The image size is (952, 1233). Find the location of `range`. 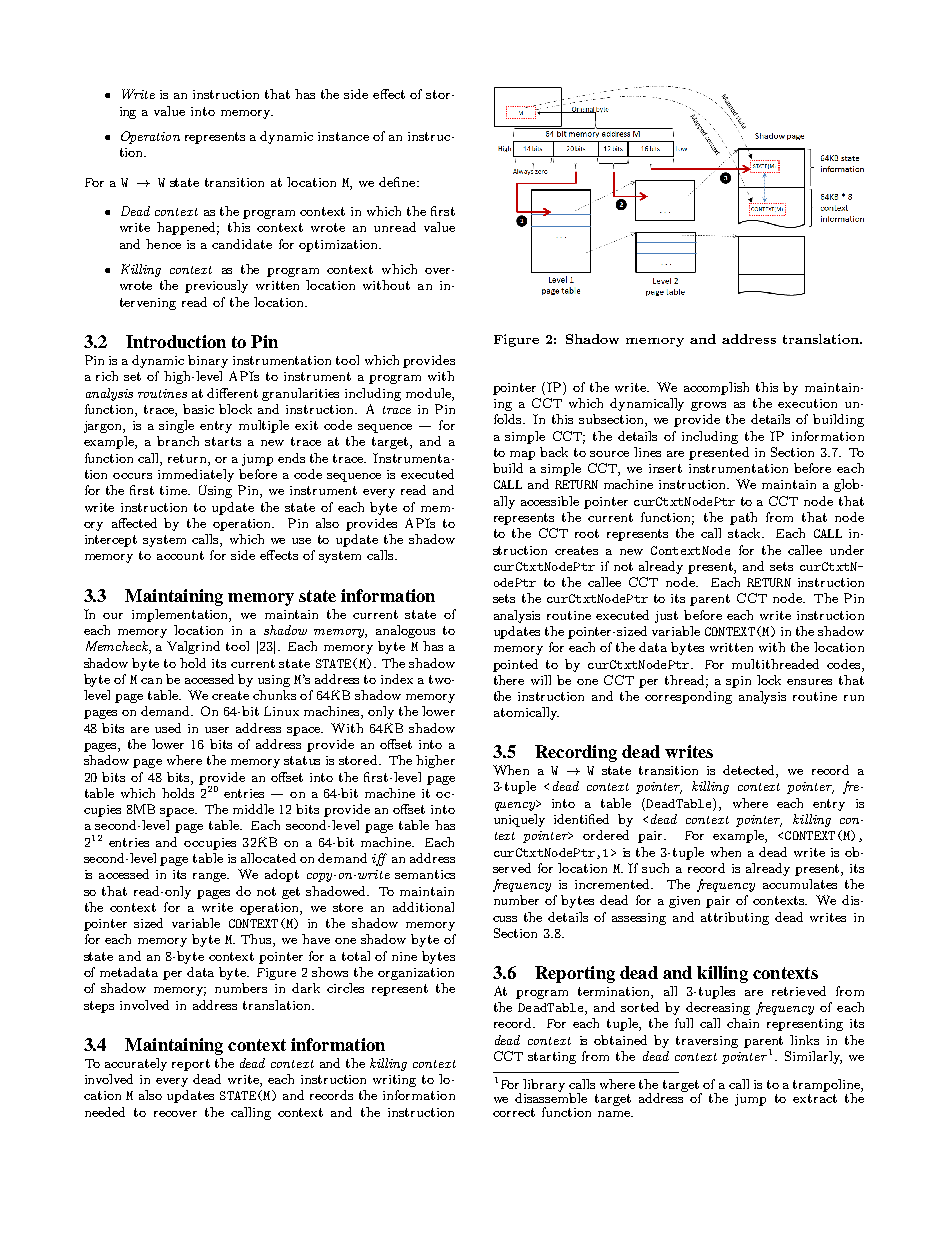

range is located at coordinates (211, 877).
